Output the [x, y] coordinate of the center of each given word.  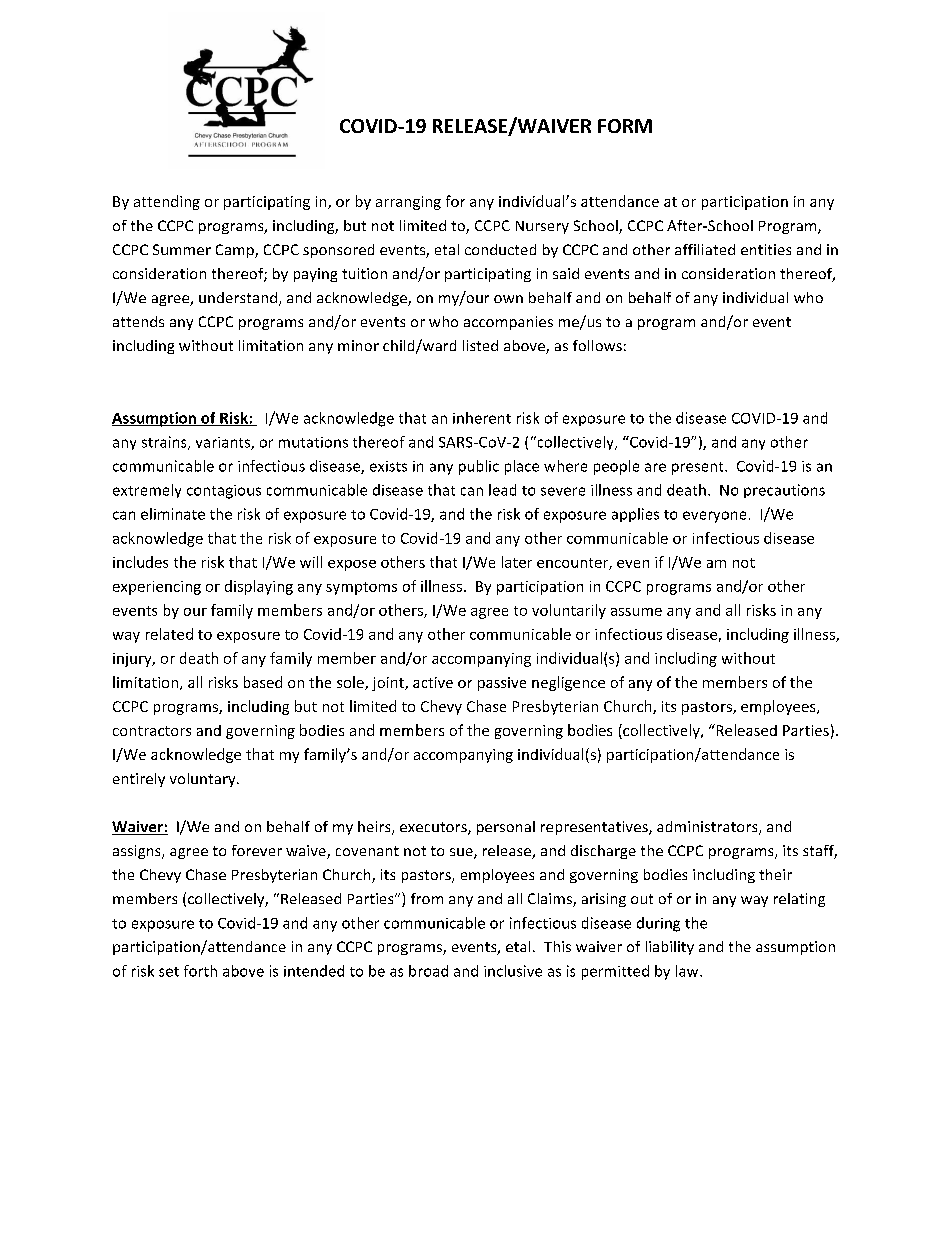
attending [167, 202]
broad [428, 971]
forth [200, 971]
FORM [625, 126]
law [688, 971]
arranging [408, 203]
